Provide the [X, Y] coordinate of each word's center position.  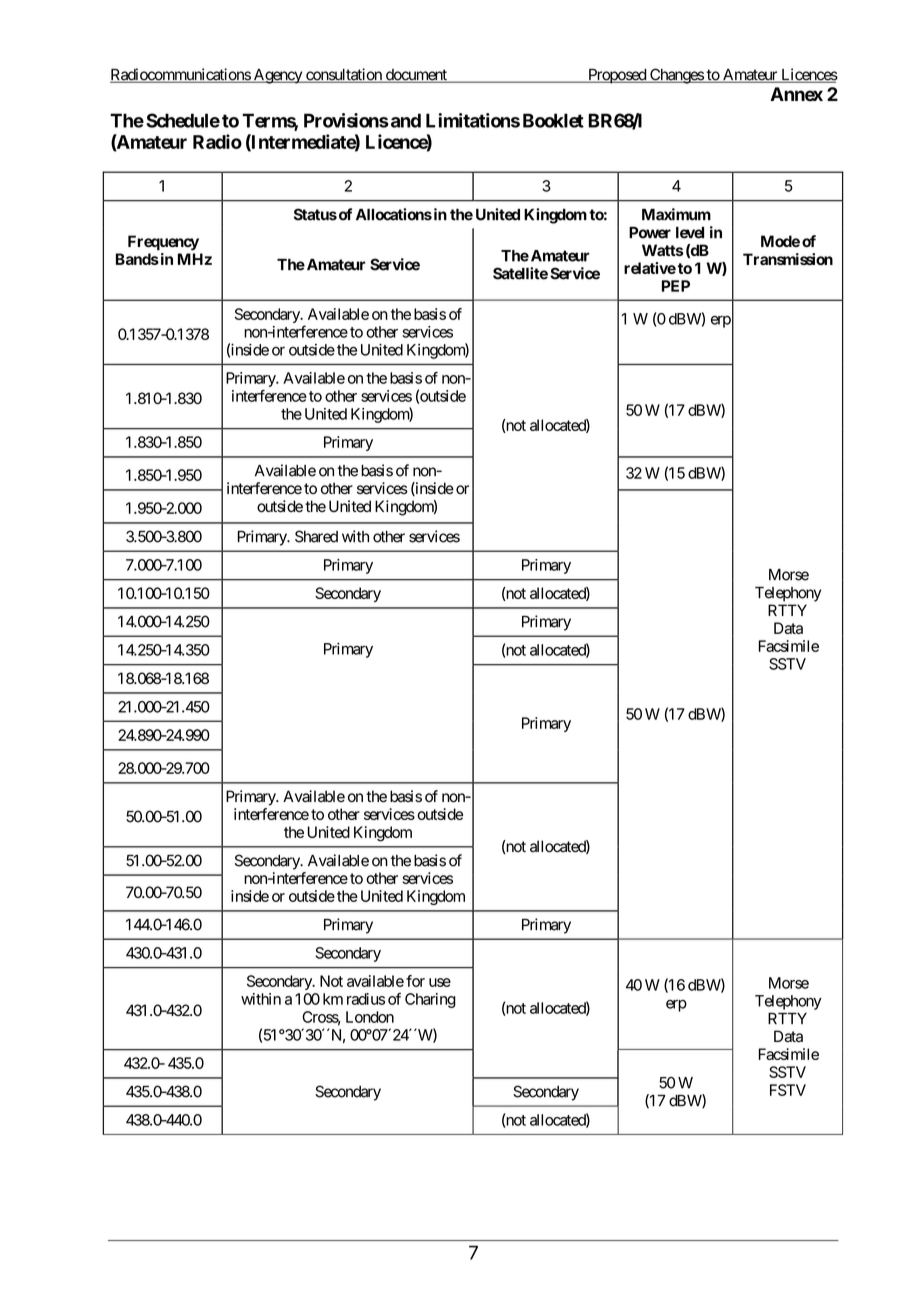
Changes [676, 76]
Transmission [788, 259]
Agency [277, 76]
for [415, 981]
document [416, 76]
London [370, 1017]
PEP [676, 286]
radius [366, 999]
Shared [316, 536]
